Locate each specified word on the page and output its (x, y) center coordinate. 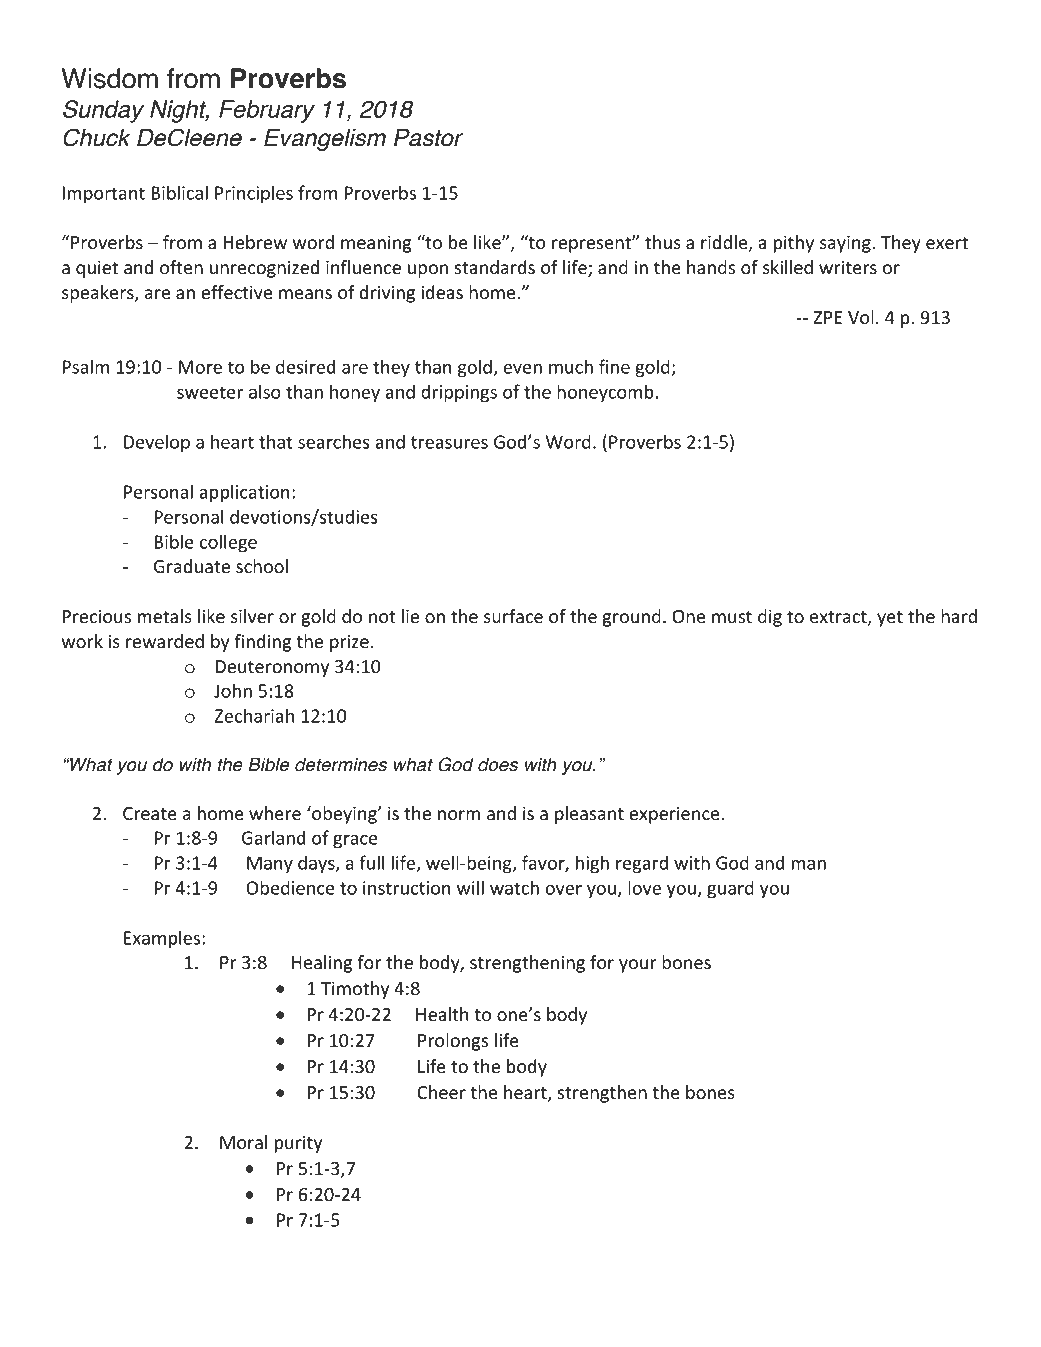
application (244, 493)
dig (770, 618)
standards (495, 267)
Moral (244, 1142)
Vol (861, 317)
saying (846, 244)
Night (179, 111)
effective (237, 292)
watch (514, 887)
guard (730, 889)
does (498, 764)
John (233, 690)
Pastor (428, 138)
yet (890, 619)
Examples (163, 939)
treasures (449, 442)
